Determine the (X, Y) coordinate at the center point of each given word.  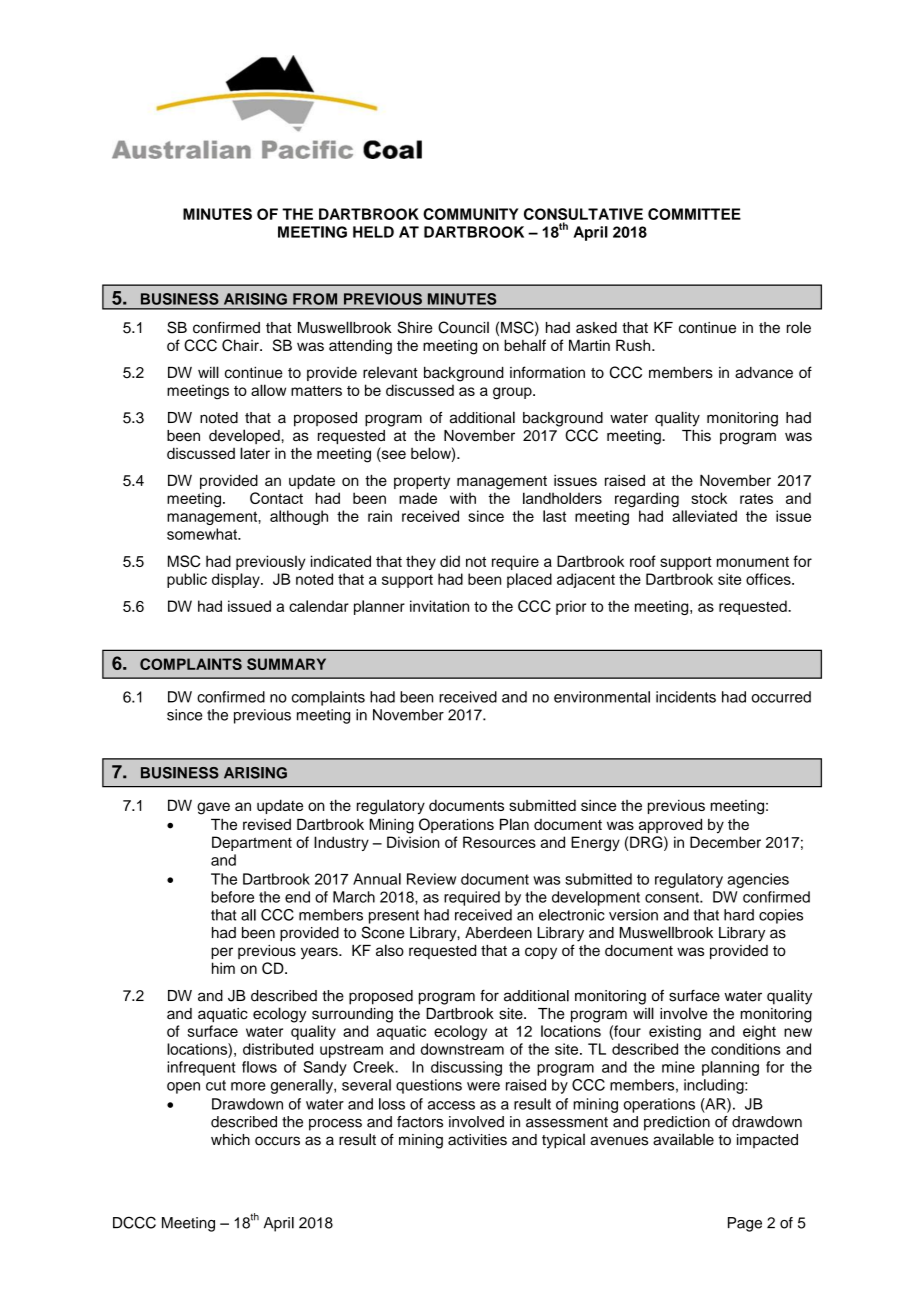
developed (244, 436)
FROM (315, 299)
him (223, 968)
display (237, 580)
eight (759, 1032)
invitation (439, 606)
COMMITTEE (694, 214)
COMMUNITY (471, 214)
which (230, 1140)
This (696, 436)
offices (769, 579)
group (513, 393)
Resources (499, 842)
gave (213, 808)
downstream (462, 1049)
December (725, 842)
